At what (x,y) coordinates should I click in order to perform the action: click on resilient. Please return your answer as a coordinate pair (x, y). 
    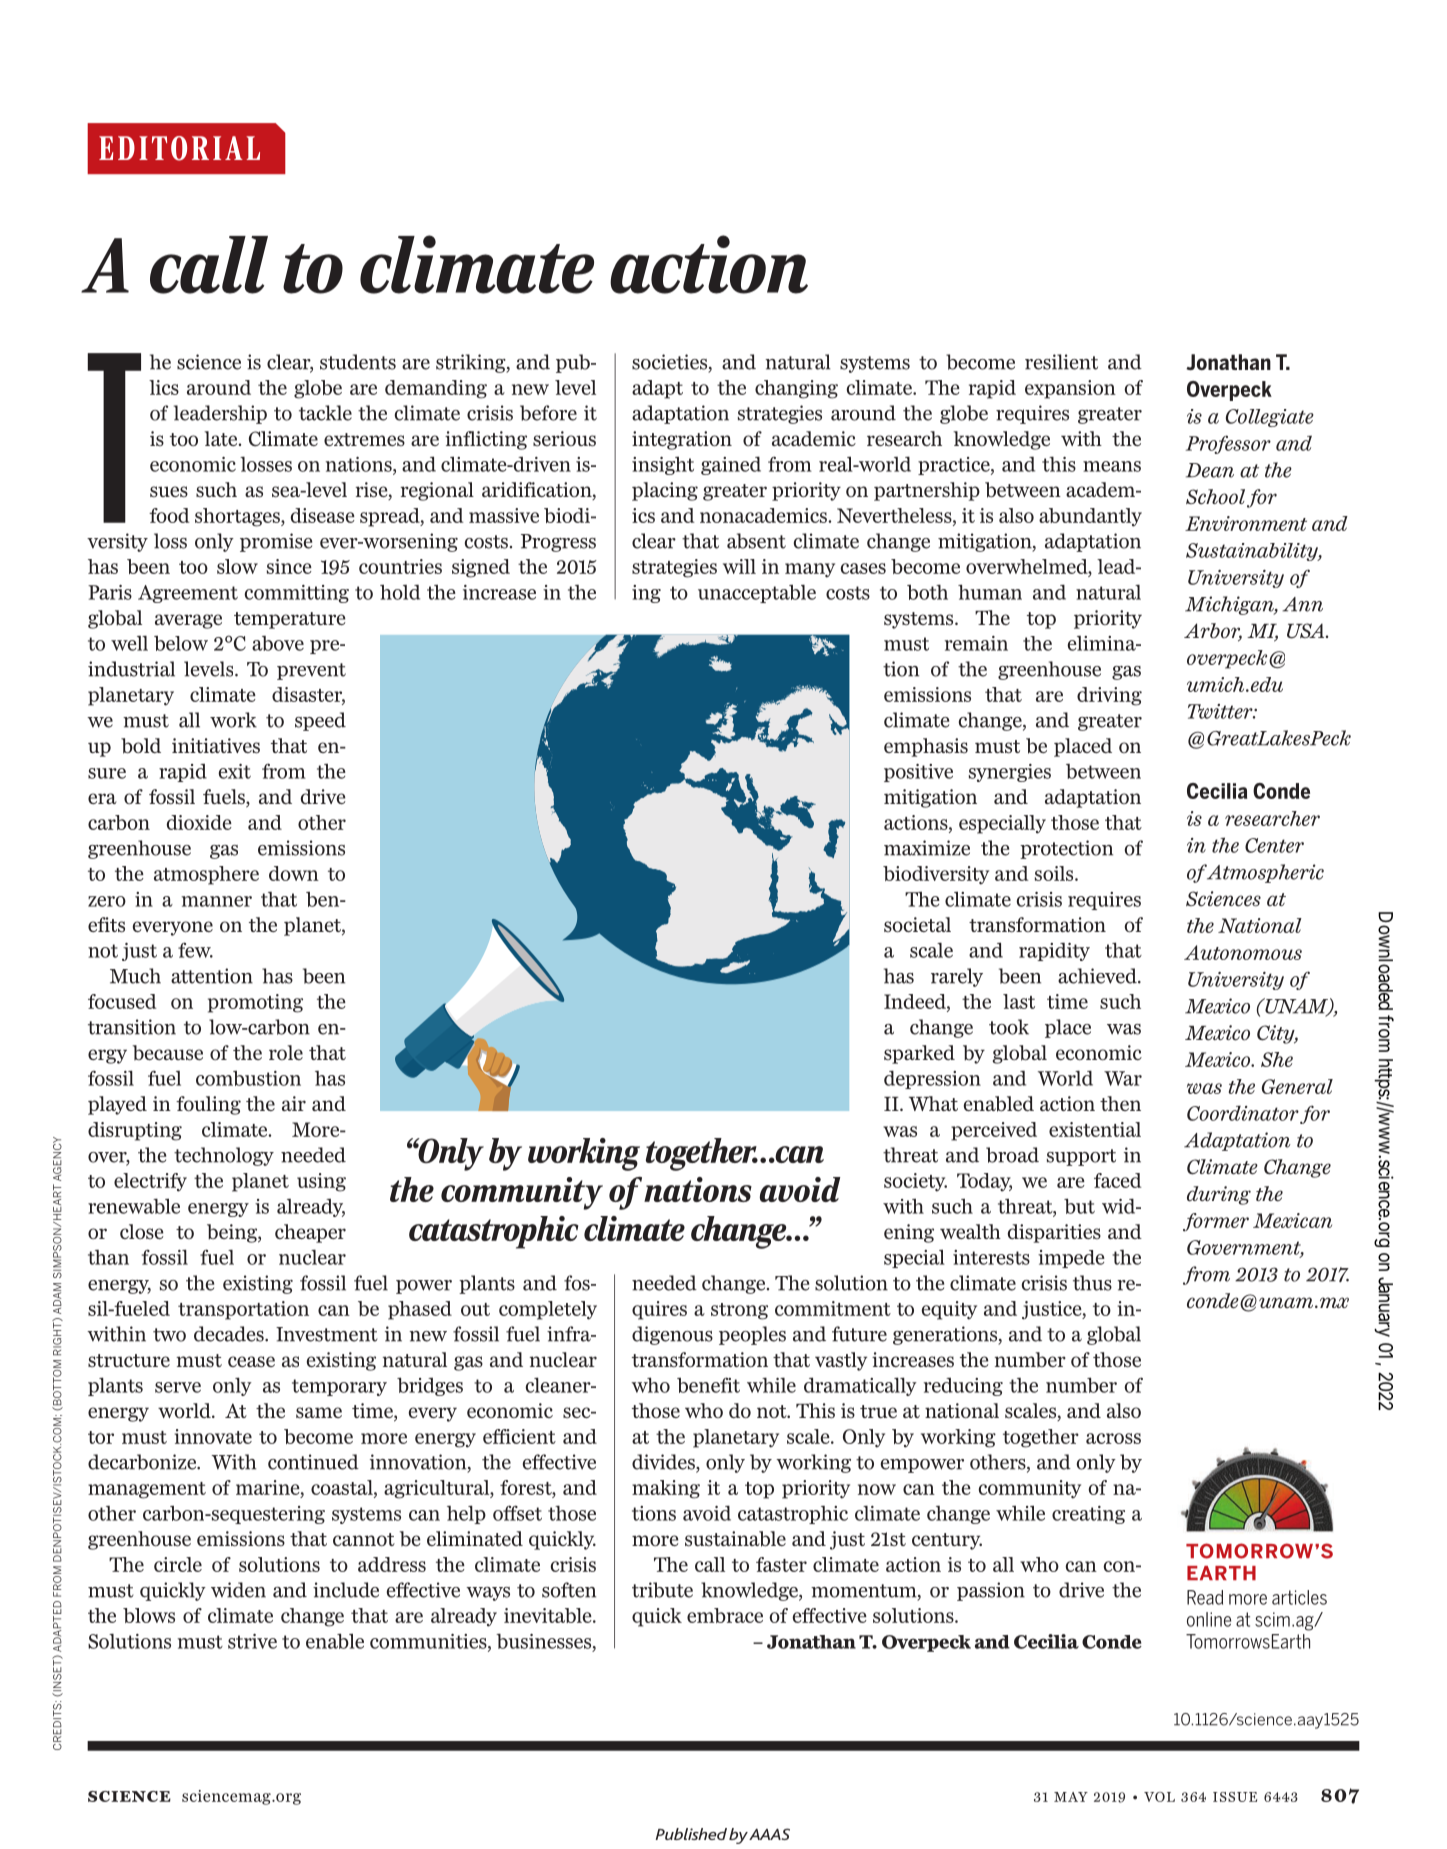
    Looking at the image, I should click on (1061, 362).
